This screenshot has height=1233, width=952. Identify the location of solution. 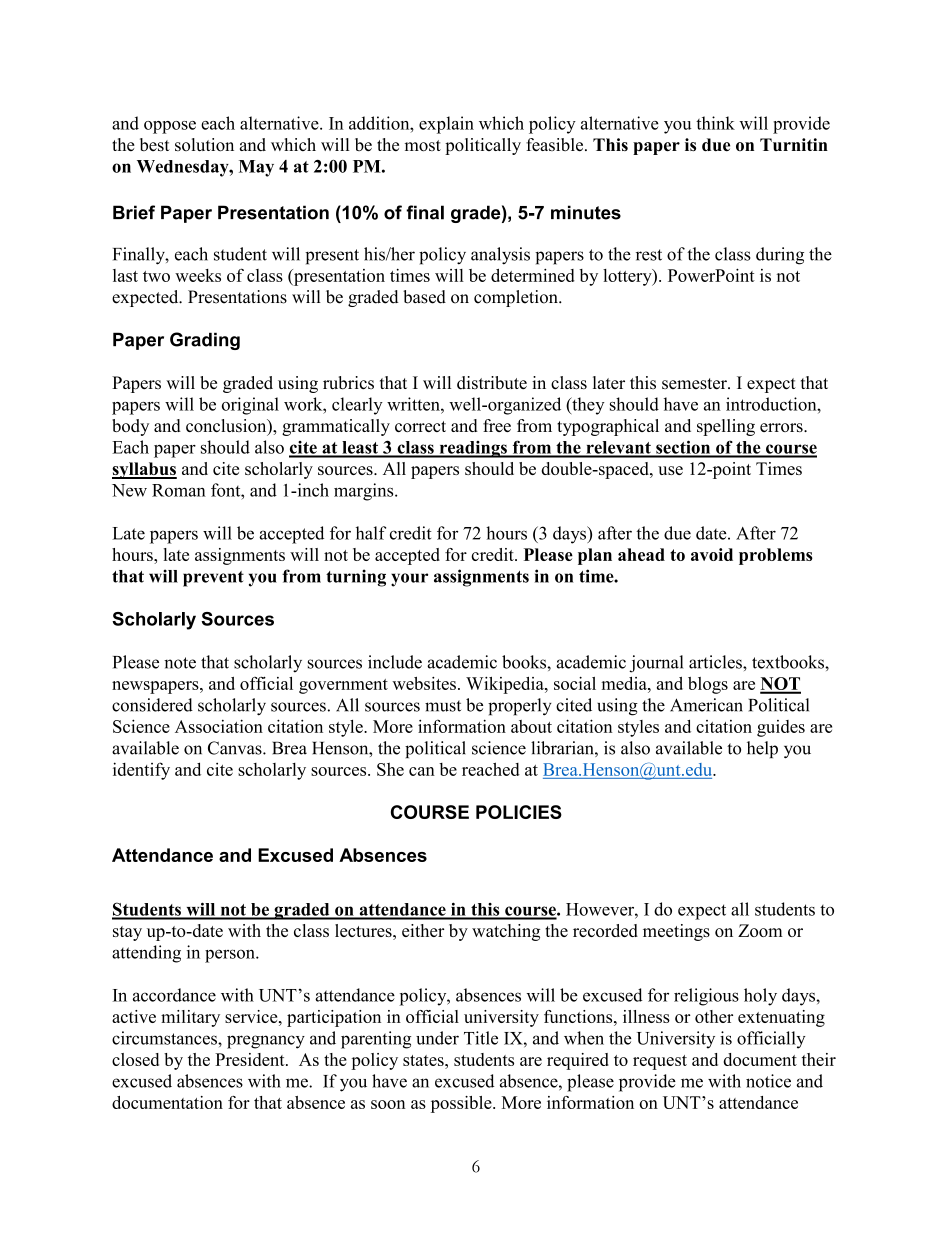
(204, 145).
